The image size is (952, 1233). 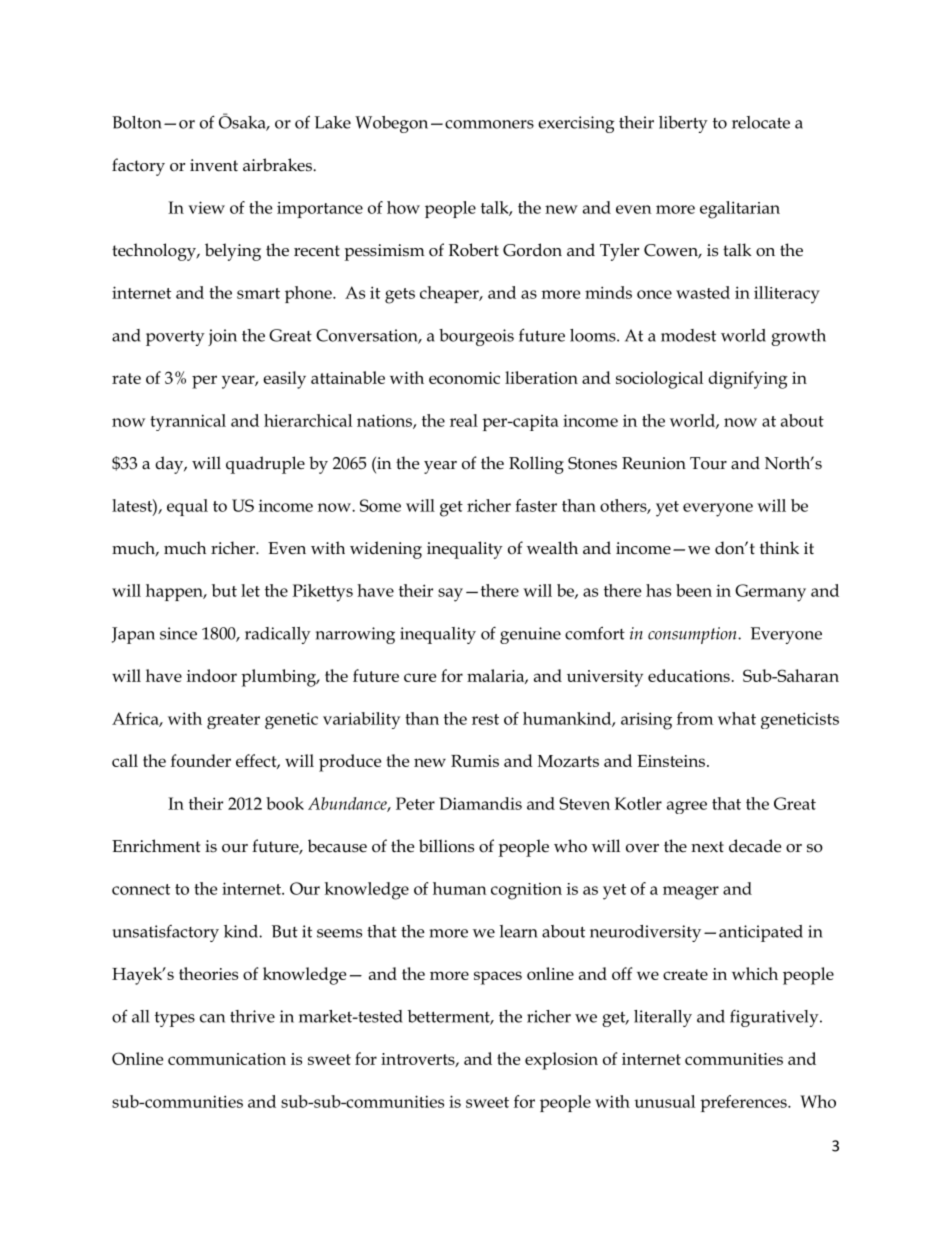 I want to click on tyrannical, so click(x=188, y=422).
